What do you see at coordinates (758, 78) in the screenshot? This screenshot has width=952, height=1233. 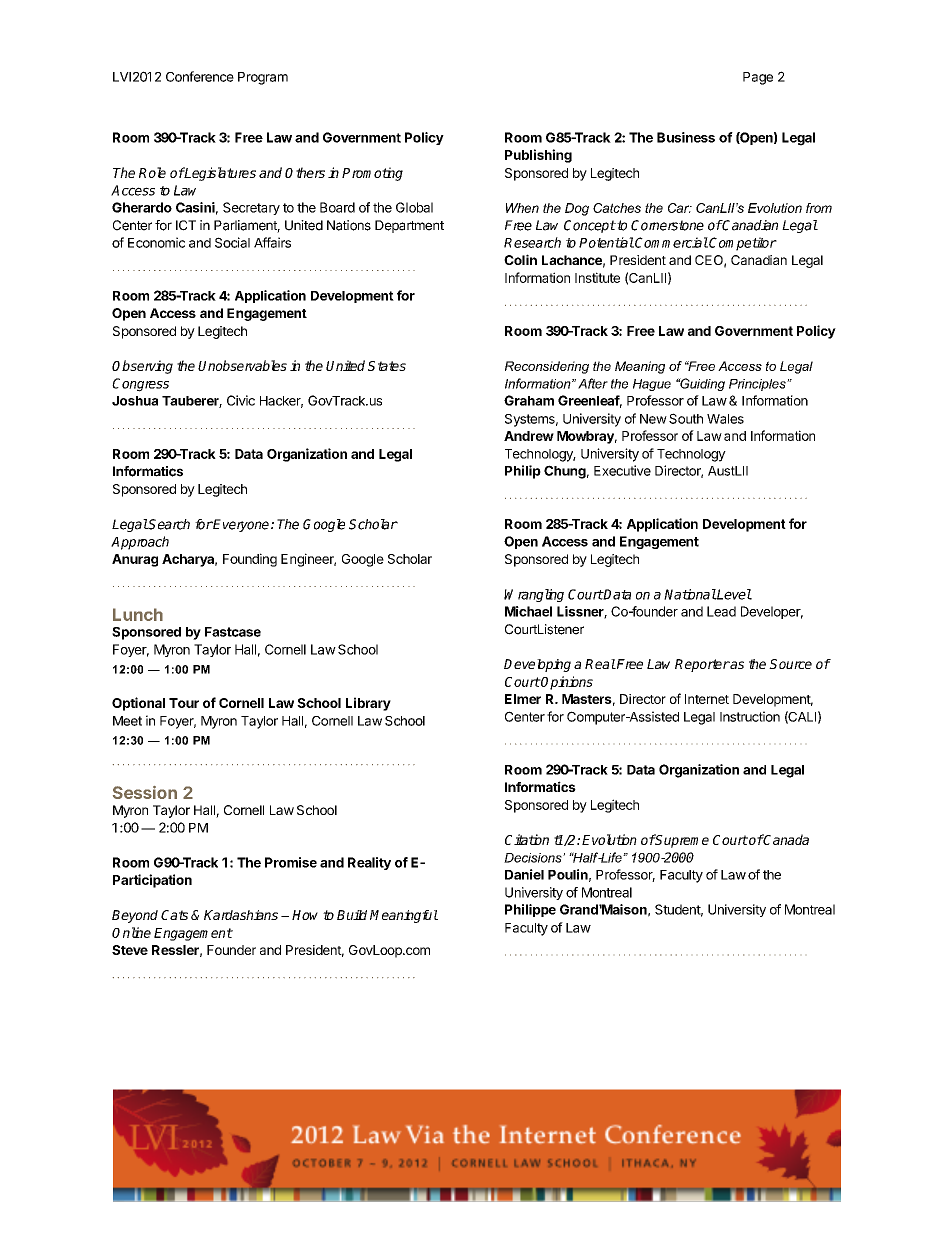 I see `Page` at bounding box center [758, 78].
